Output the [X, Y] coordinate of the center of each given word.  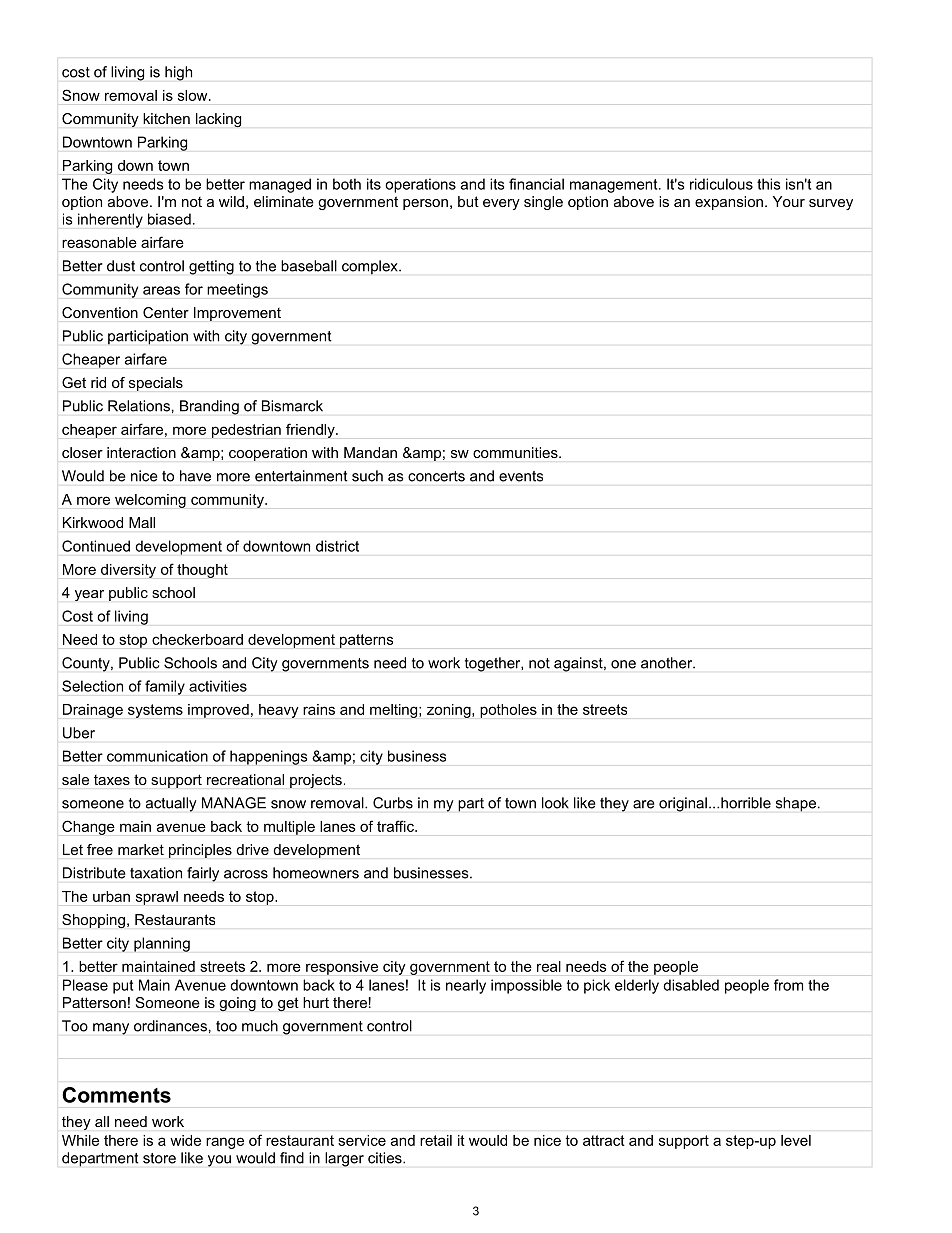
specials [156, 384]
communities [516, 452]
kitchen [166, 118]
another [668, 663]
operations [420, 185]
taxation [156, 873]
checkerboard [197, 639]
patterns [366, 641]
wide [185, 1140]
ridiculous [721, 184]
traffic [396, 826]
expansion [729, 203]
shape [796, 804]
